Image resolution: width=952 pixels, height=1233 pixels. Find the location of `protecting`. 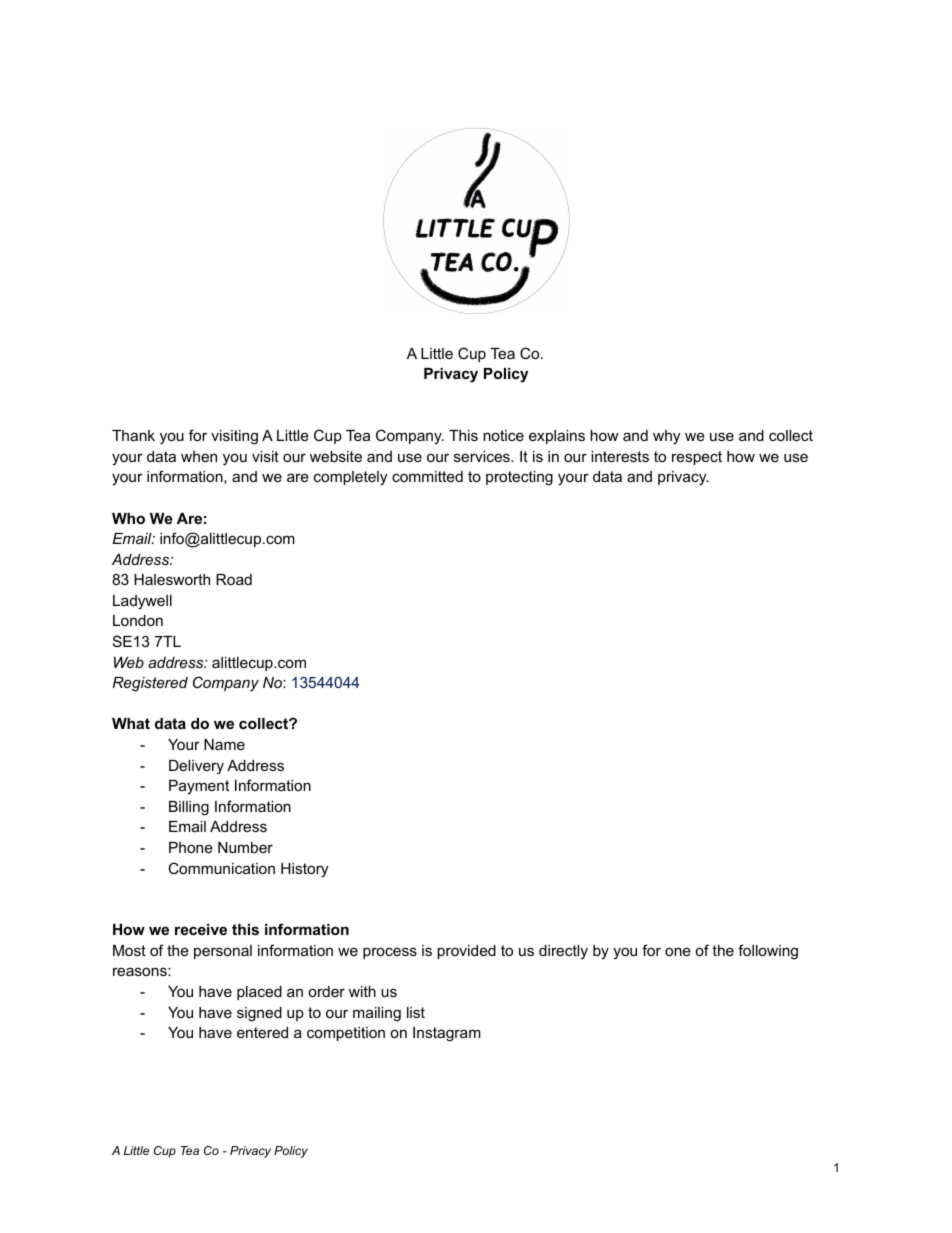

protecting is located at coordinates (519, 478).
